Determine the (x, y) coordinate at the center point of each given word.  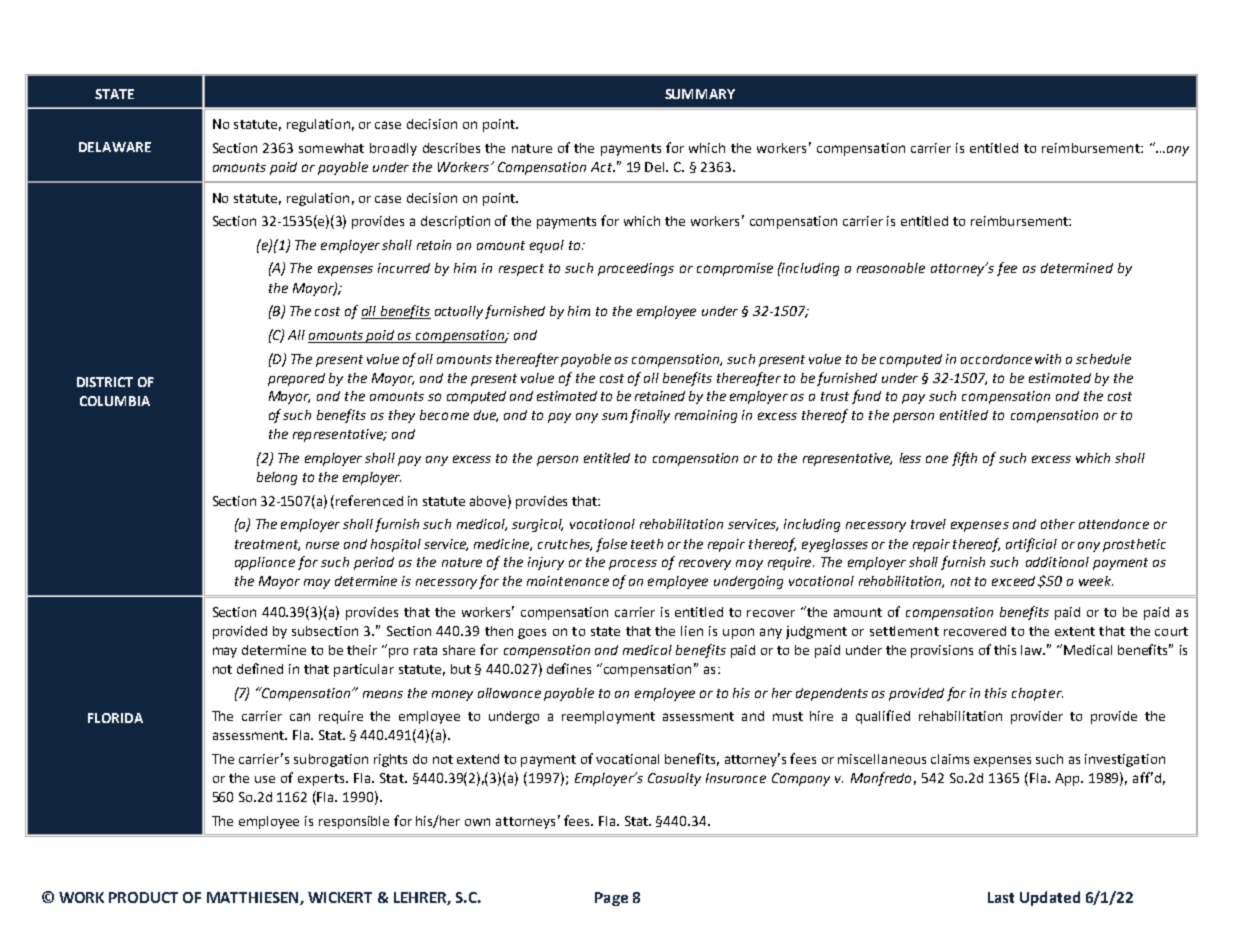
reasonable (891, 268)
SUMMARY (700, 94)
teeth (647, 544)
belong (277, 478)
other (1058, 524)
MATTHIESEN (254, 898)
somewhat (331, 148)
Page (611, 899)
